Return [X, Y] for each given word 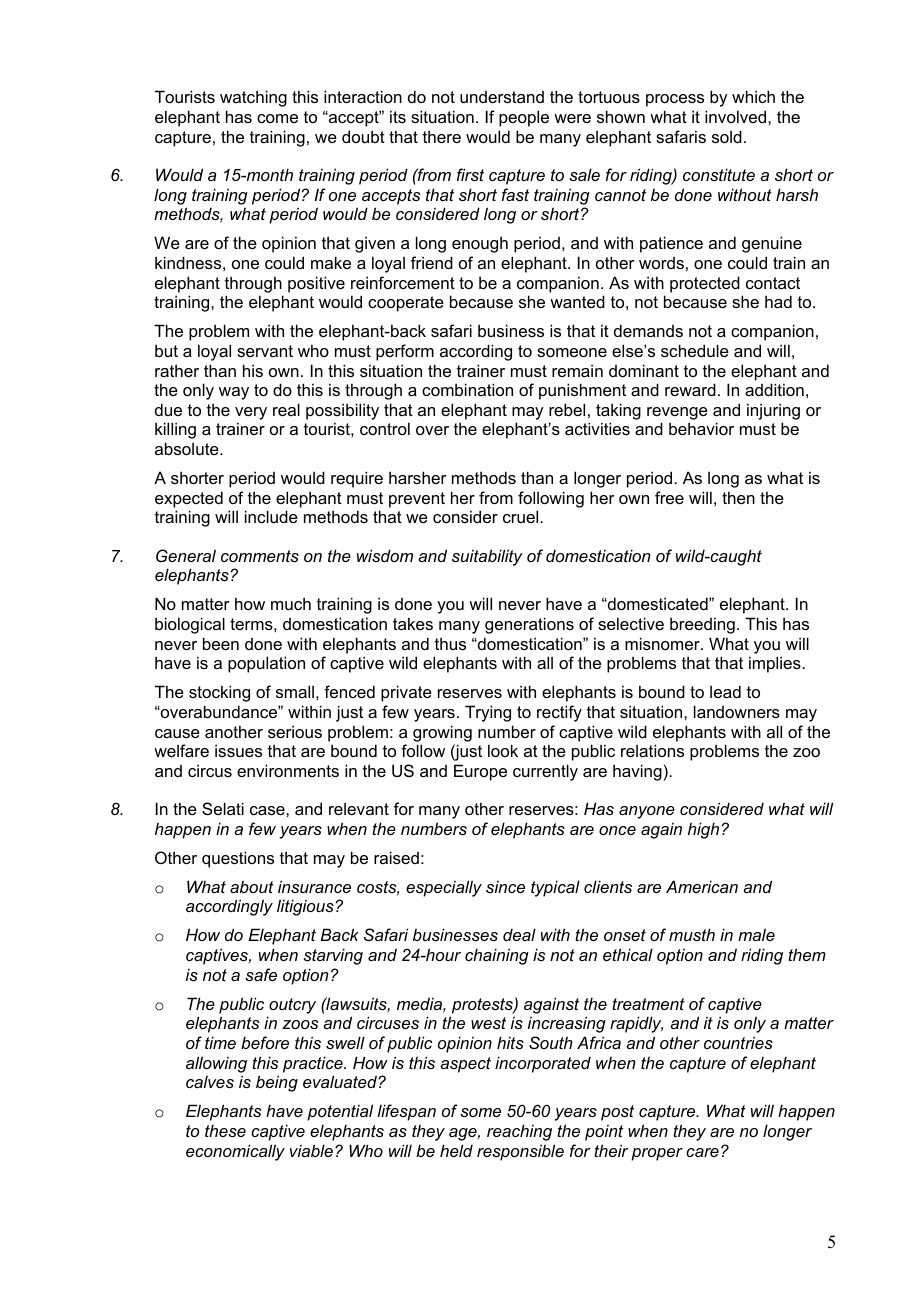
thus [450, 643]
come [277, 118]
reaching [519, 1132]
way [234, 393]
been [221, 643]
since [505, 887]
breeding [702, 625]
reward [690, 389]
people [524, 118]
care [702, 1152]
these [225, 1130]
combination [467, 389]
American [702, 886]
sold [727, 136]
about [252, 887]
